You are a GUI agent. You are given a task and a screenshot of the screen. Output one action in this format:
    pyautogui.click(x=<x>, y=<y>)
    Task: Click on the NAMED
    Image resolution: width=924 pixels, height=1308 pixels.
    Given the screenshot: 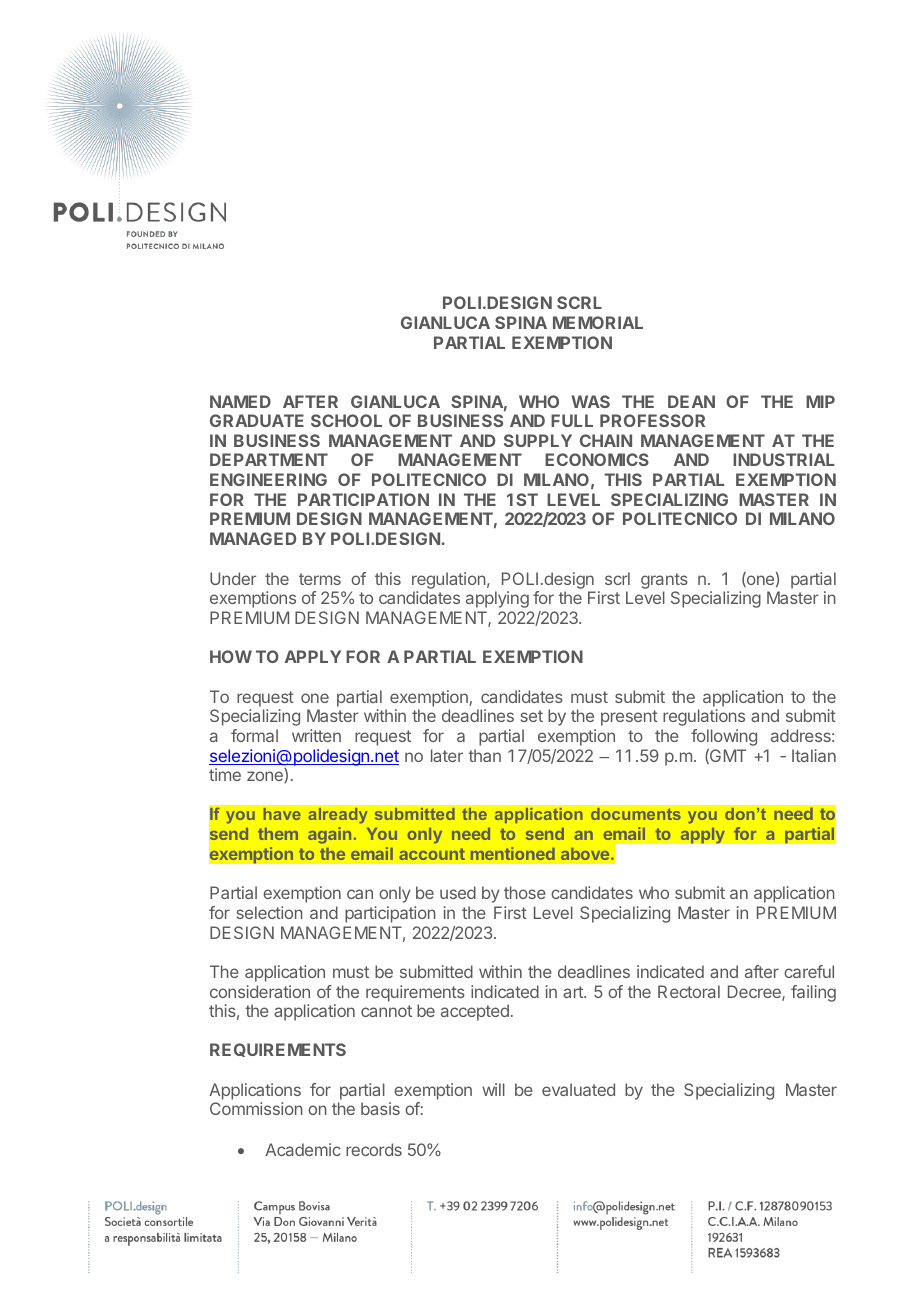 What is the action you would take?
    pyautogui.click(x=240, y=401)
